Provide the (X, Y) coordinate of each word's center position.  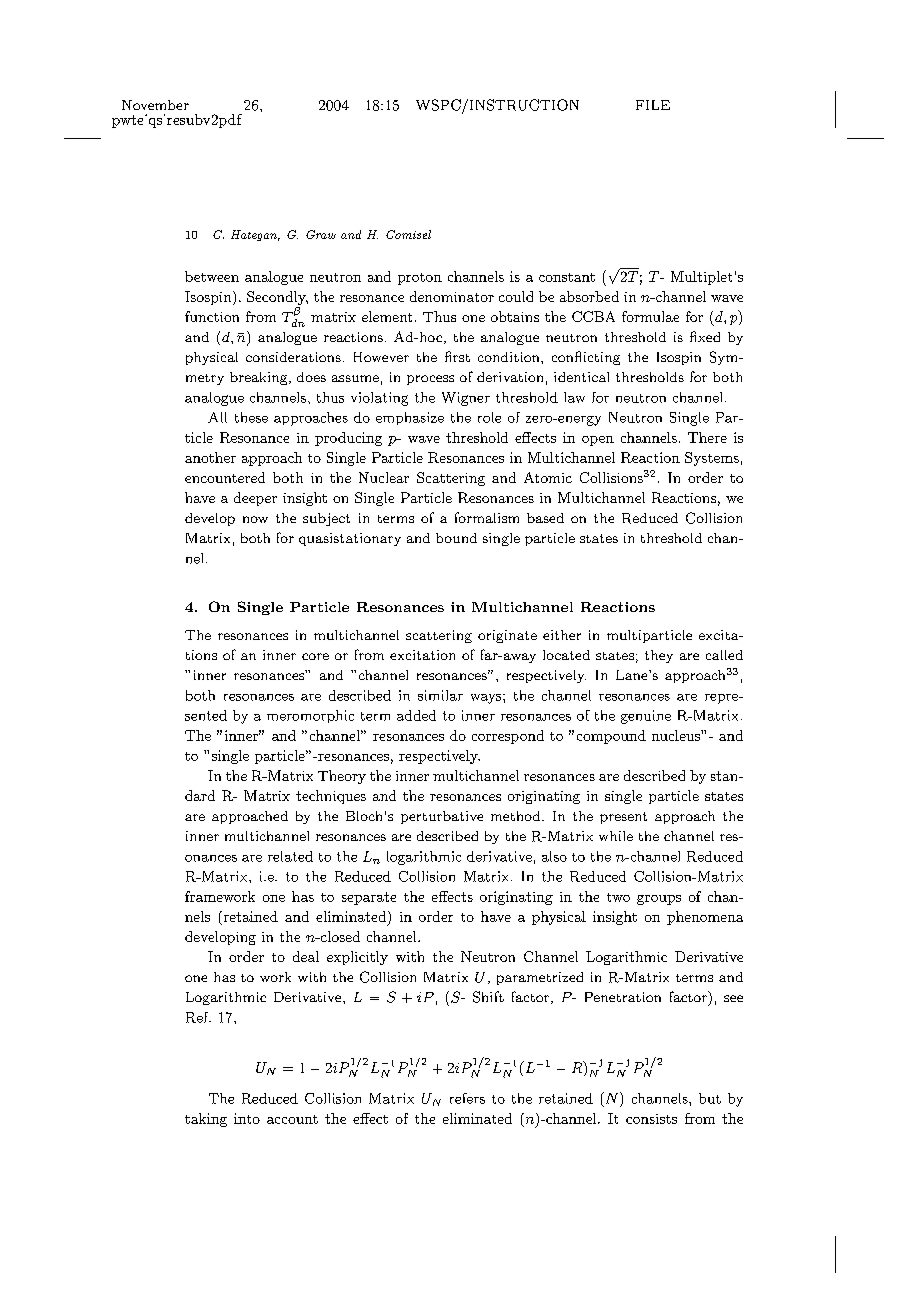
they (659, 656)
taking (206, 1120)
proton (420, 279)
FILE (653, 105)
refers (467, 1098)
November (155, 105)
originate (507, 636)
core (315, 656)
